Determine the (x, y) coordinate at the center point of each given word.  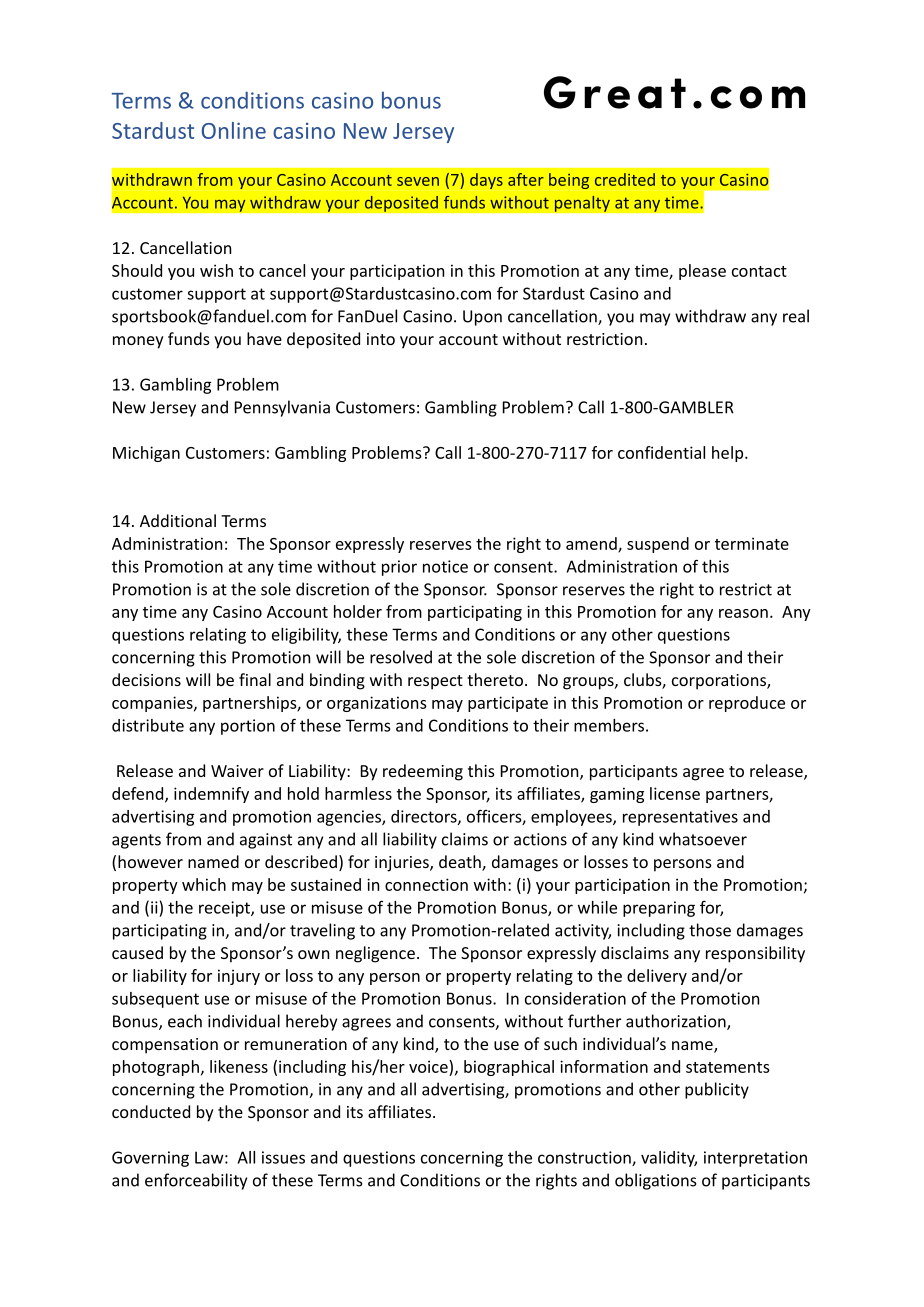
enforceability (196, 1181)
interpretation (755, 1159)
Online (234, 130)
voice (429, 1066)
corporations (720, 682)
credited (625, 179)
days (486, 181)
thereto (495, 679)
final (255, 679)
